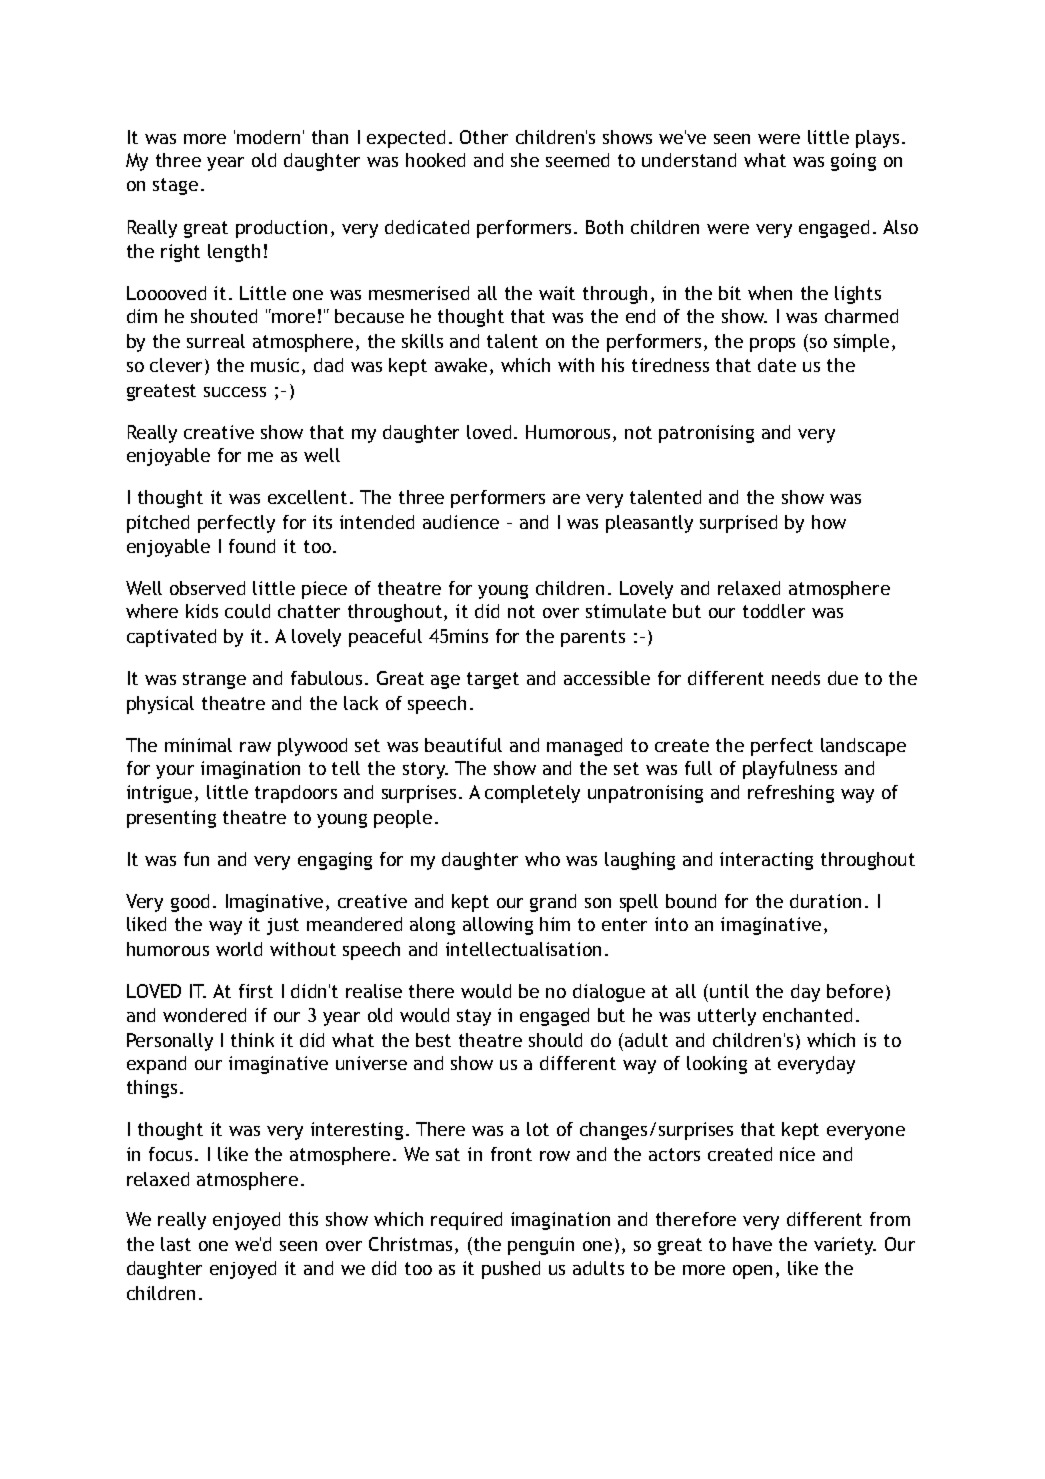 The height and width of the image is (1479, 1045). Describe the element at coordinates (853, 162) in the image. I see `going` at that location.
